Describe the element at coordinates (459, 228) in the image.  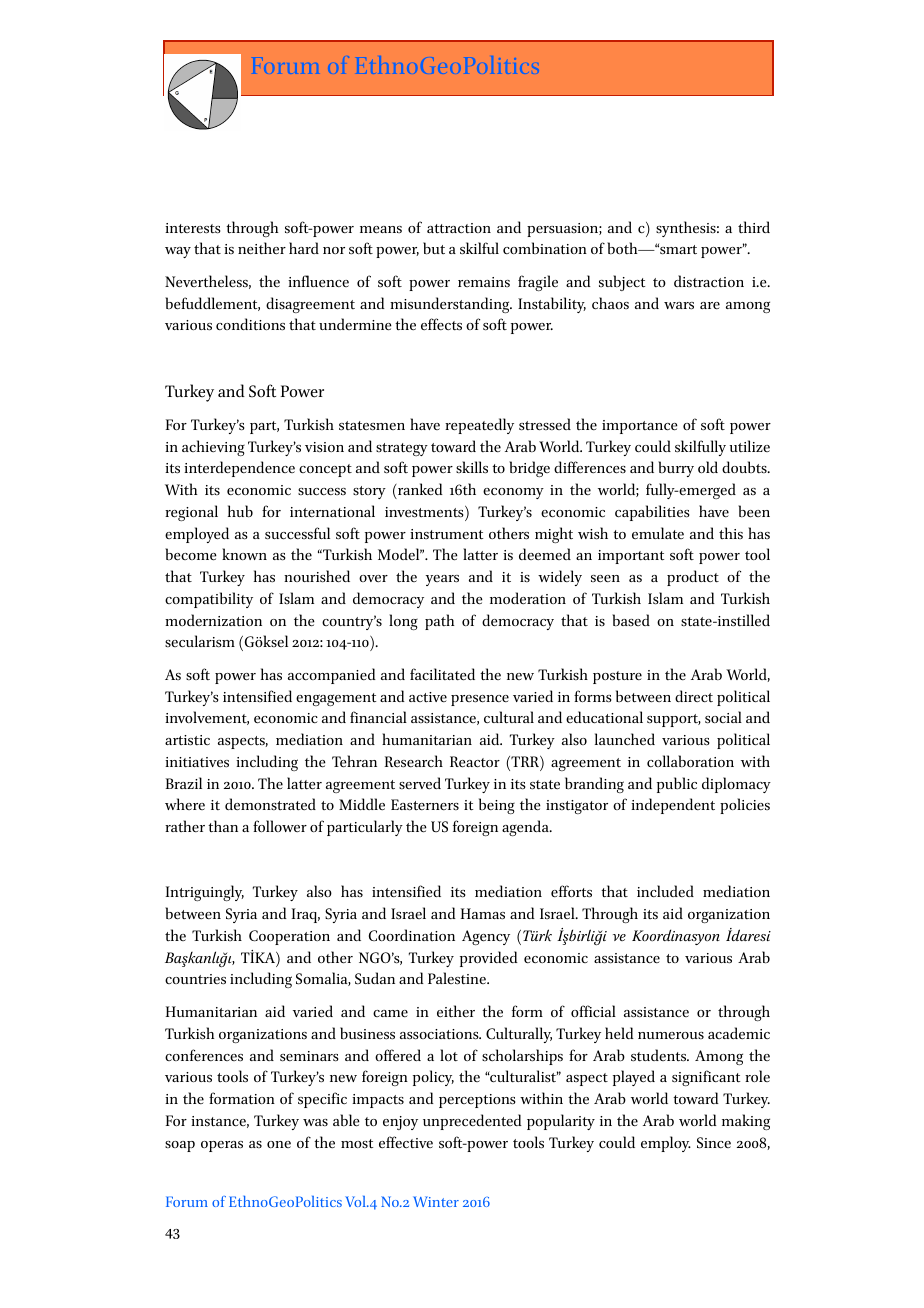
I see `attraction` at that location.
